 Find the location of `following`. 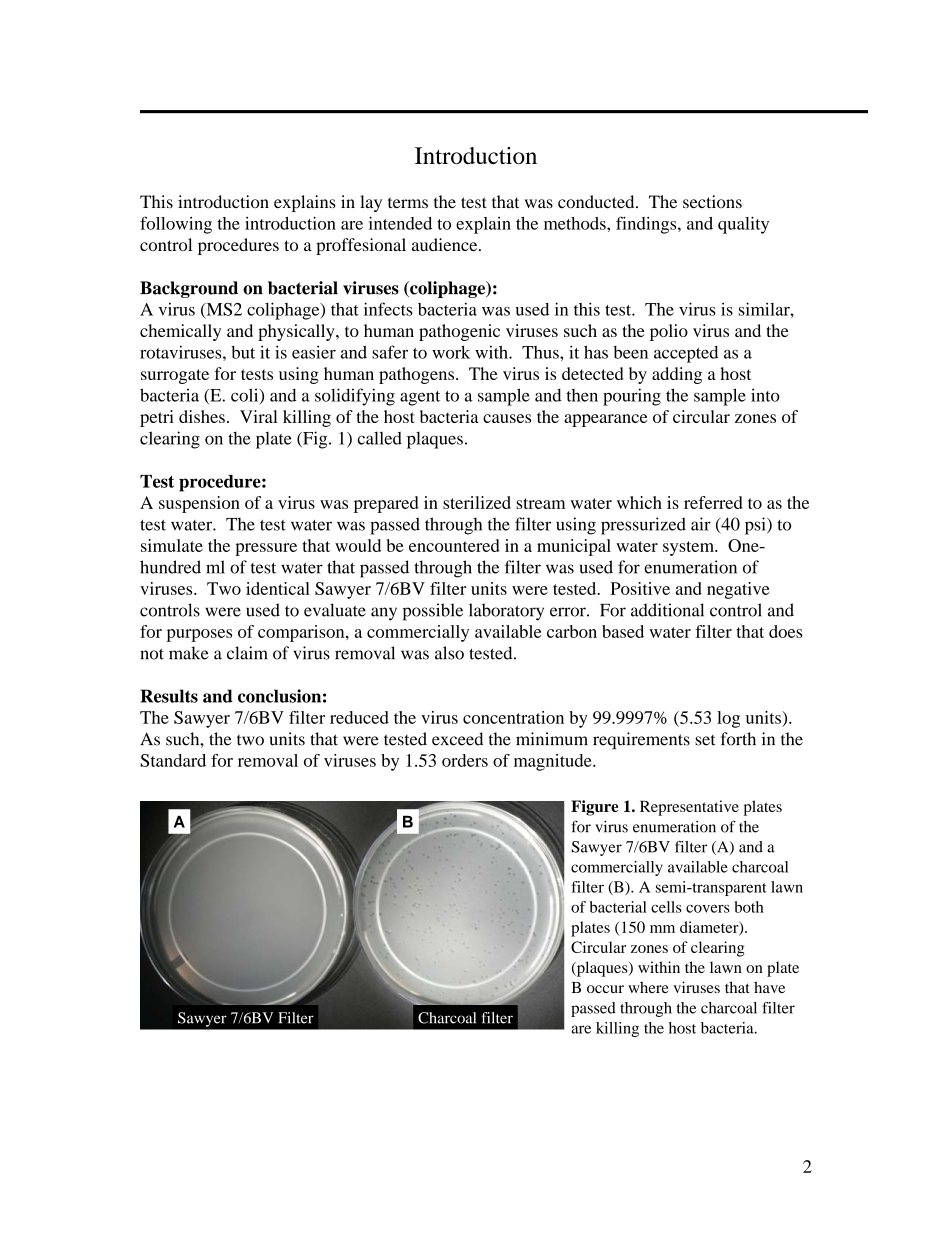

following is located at coordinates (176, 225).
